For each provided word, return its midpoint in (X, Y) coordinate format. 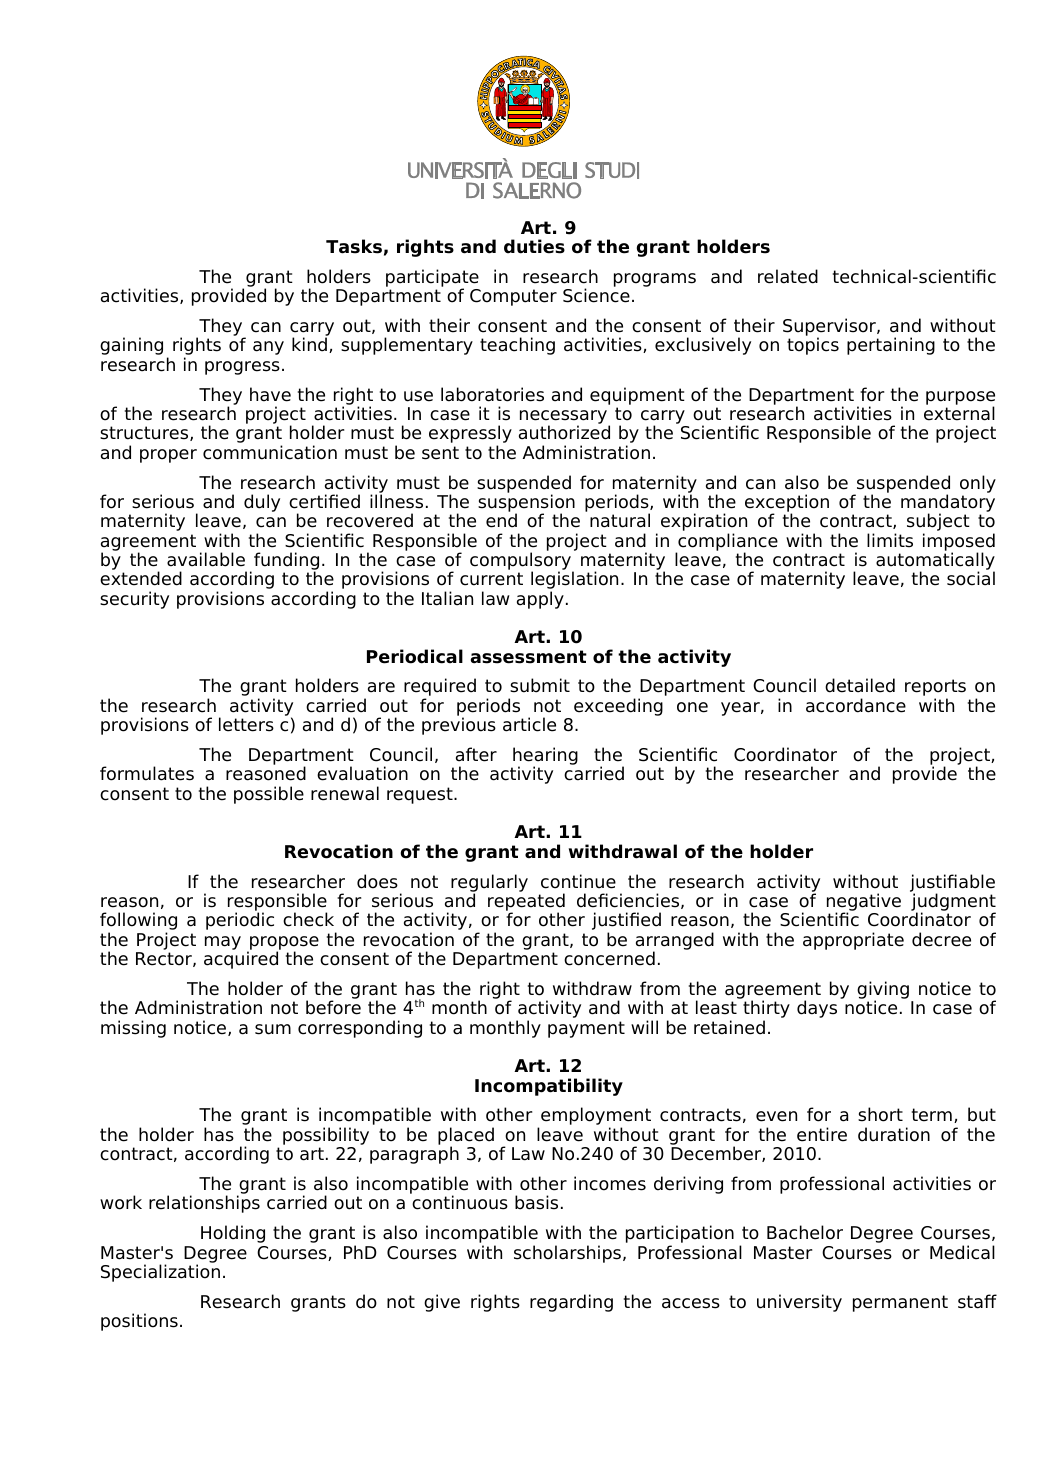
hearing (544, 757)
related (788, 276)
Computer (513, 297)
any (268, 348)
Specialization (160, 1273)
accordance (856, 705)
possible (269, 795)
